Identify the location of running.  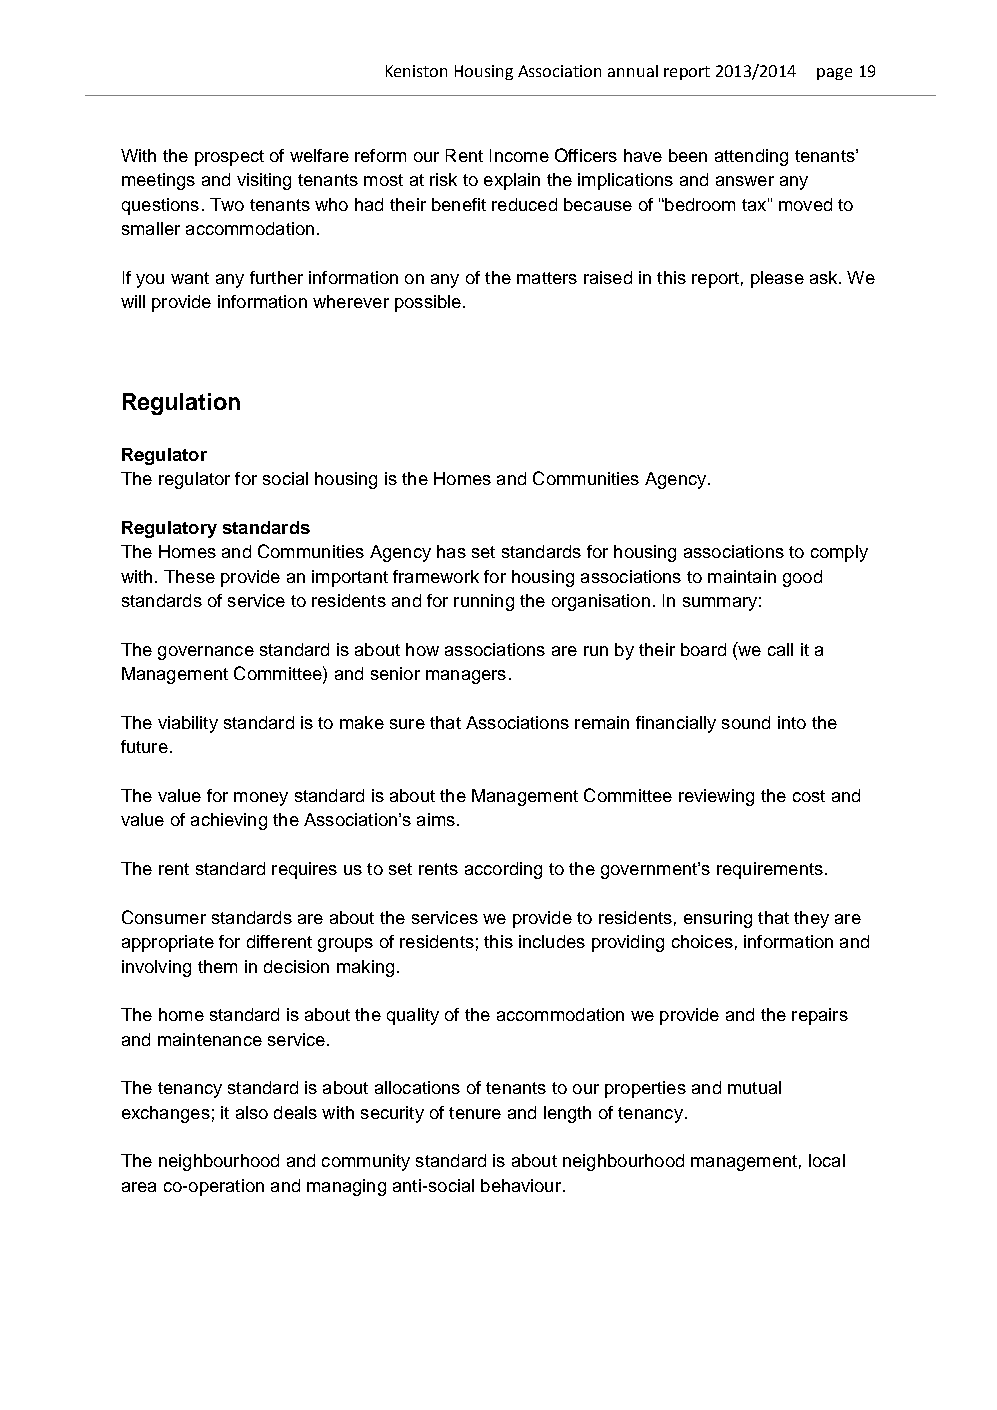
(484, 602).
